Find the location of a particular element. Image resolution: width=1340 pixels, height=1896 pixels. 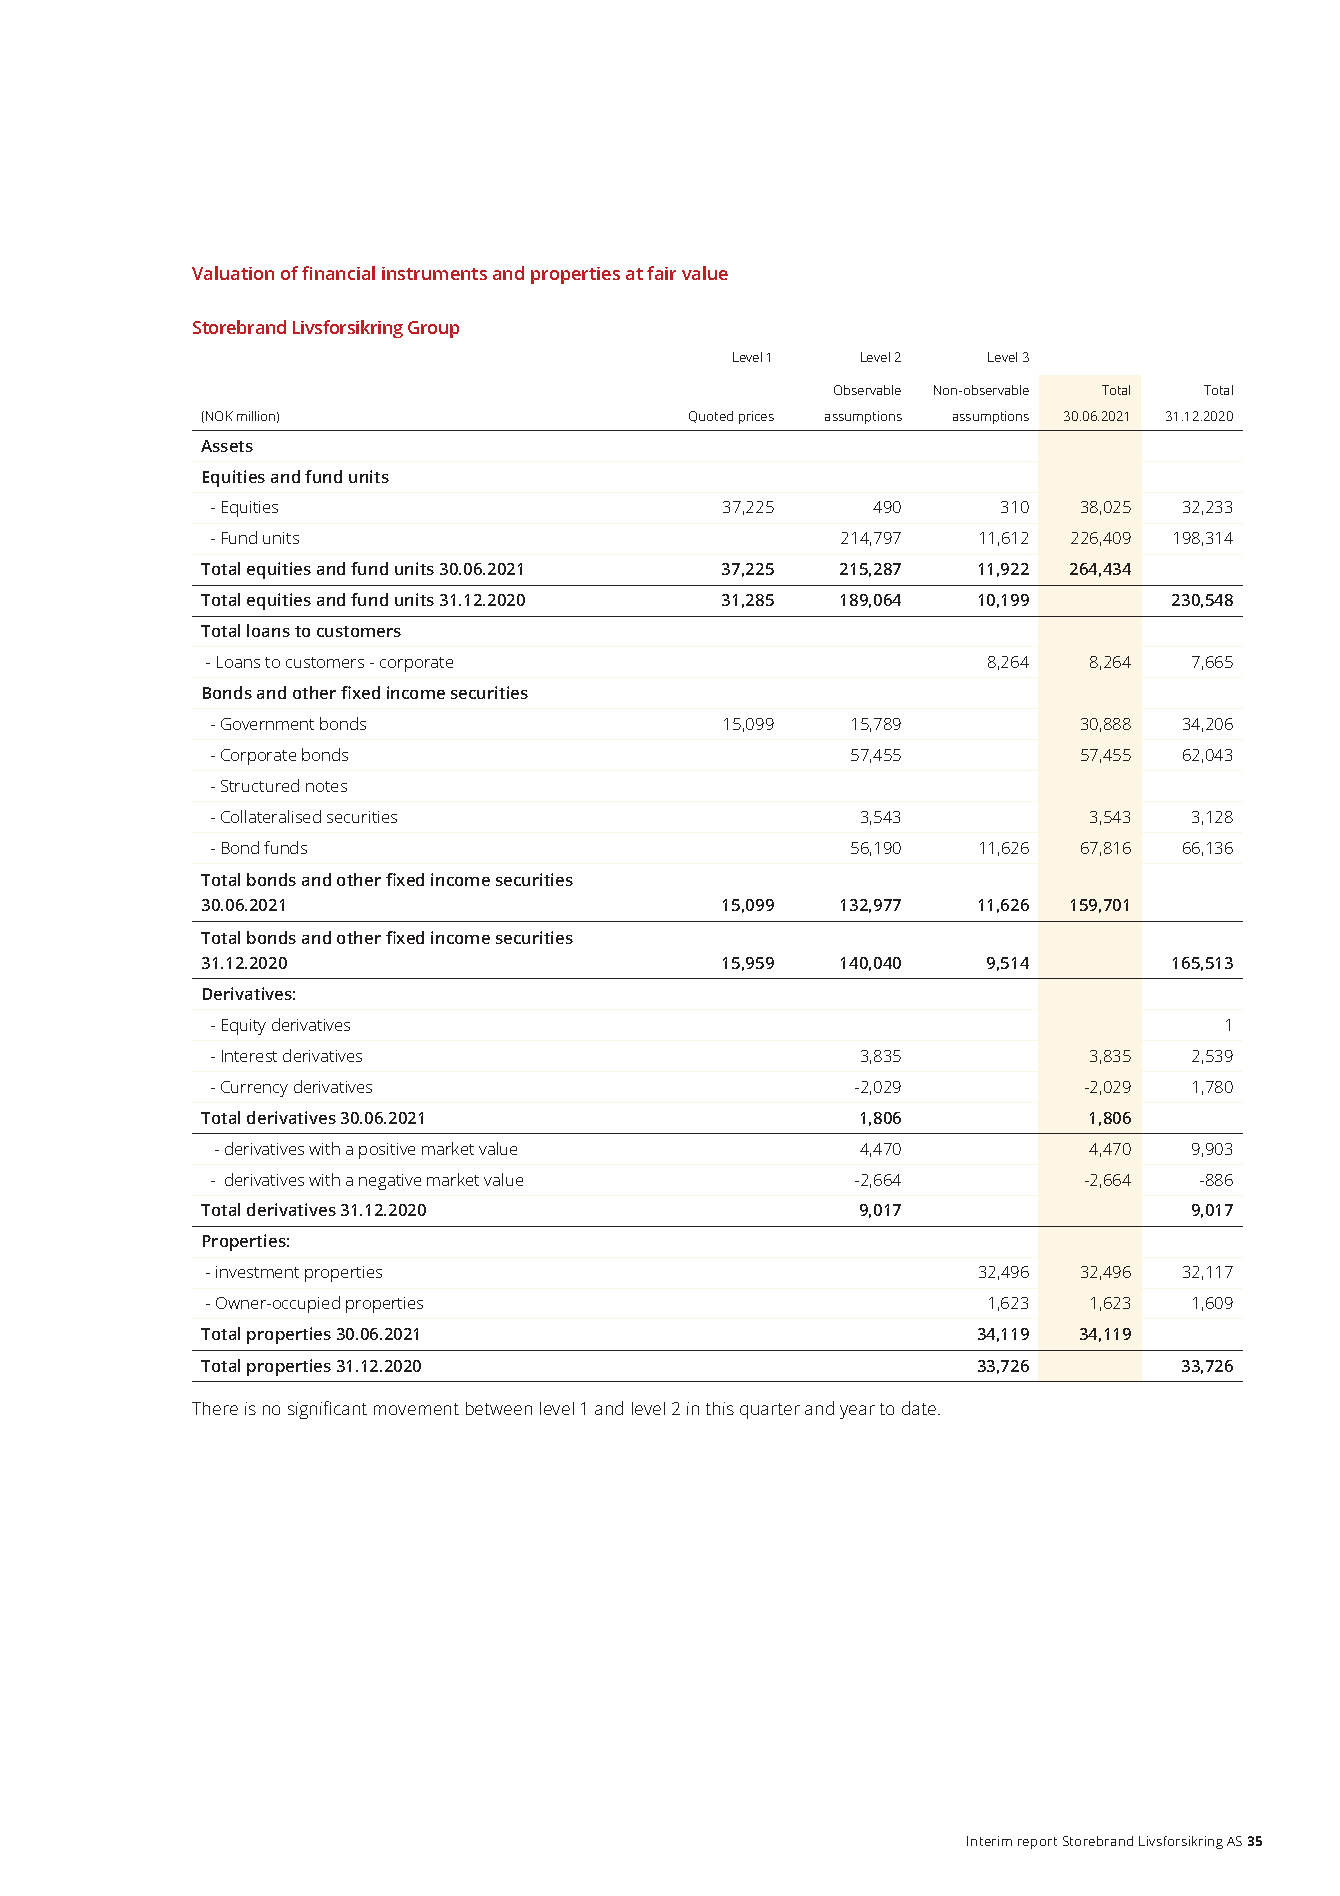

There is located at coordinates (215, 1408).
